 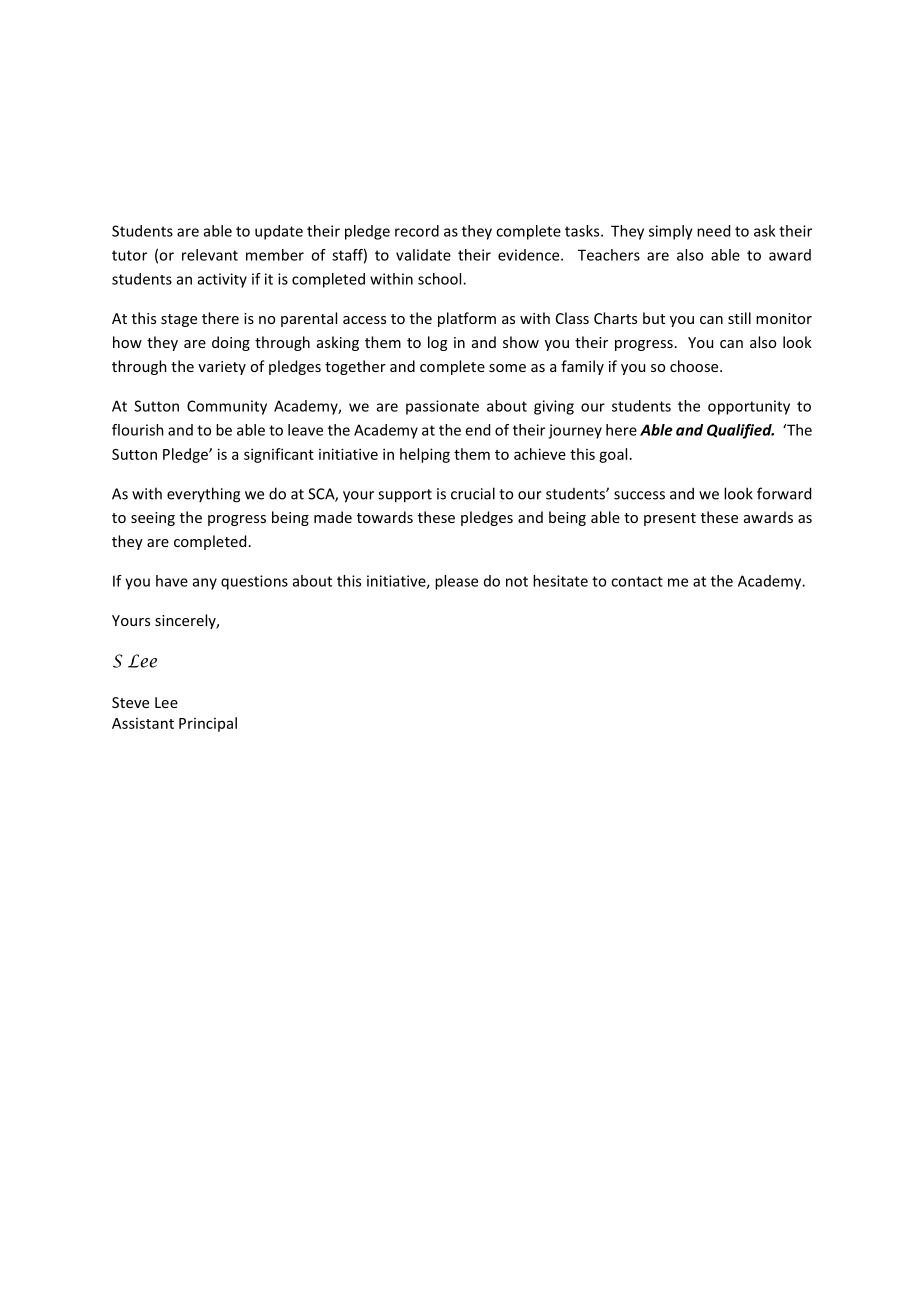 I want to click on Assistant, so click(x=143, y=723).
